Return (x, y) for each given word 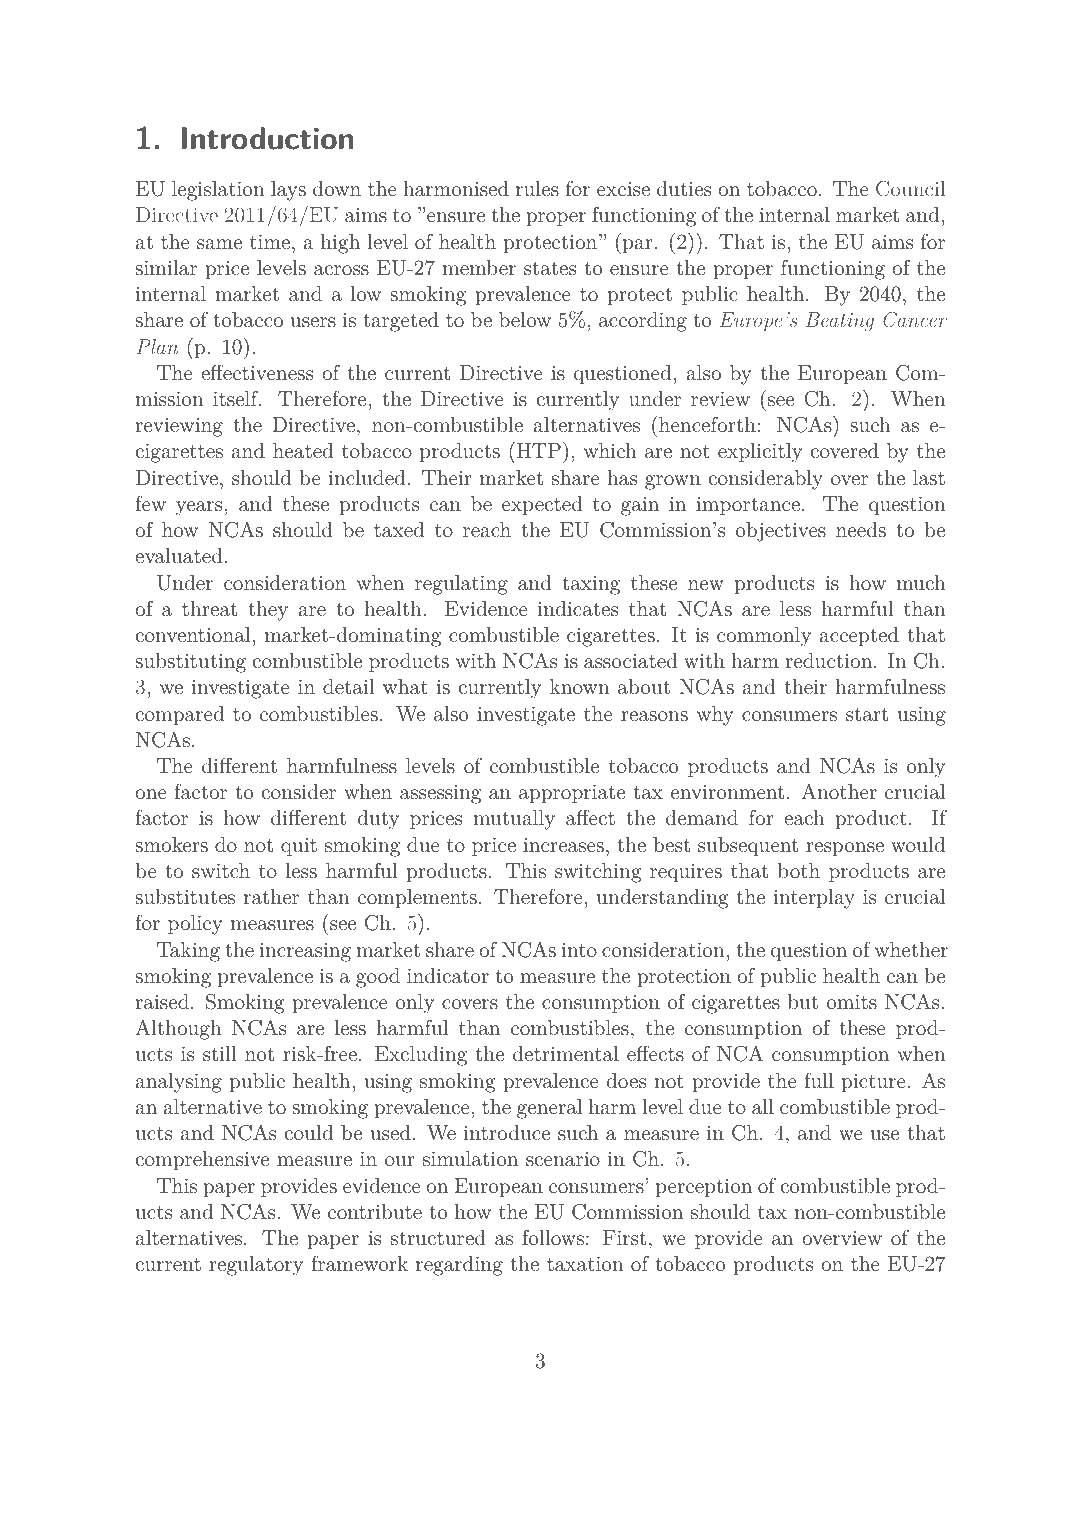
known (580, 686)
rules (537, 188)
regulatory (256, 1266)
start (867, 714)
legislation (218, 191)
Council (910, 189)
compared (179, 715)
